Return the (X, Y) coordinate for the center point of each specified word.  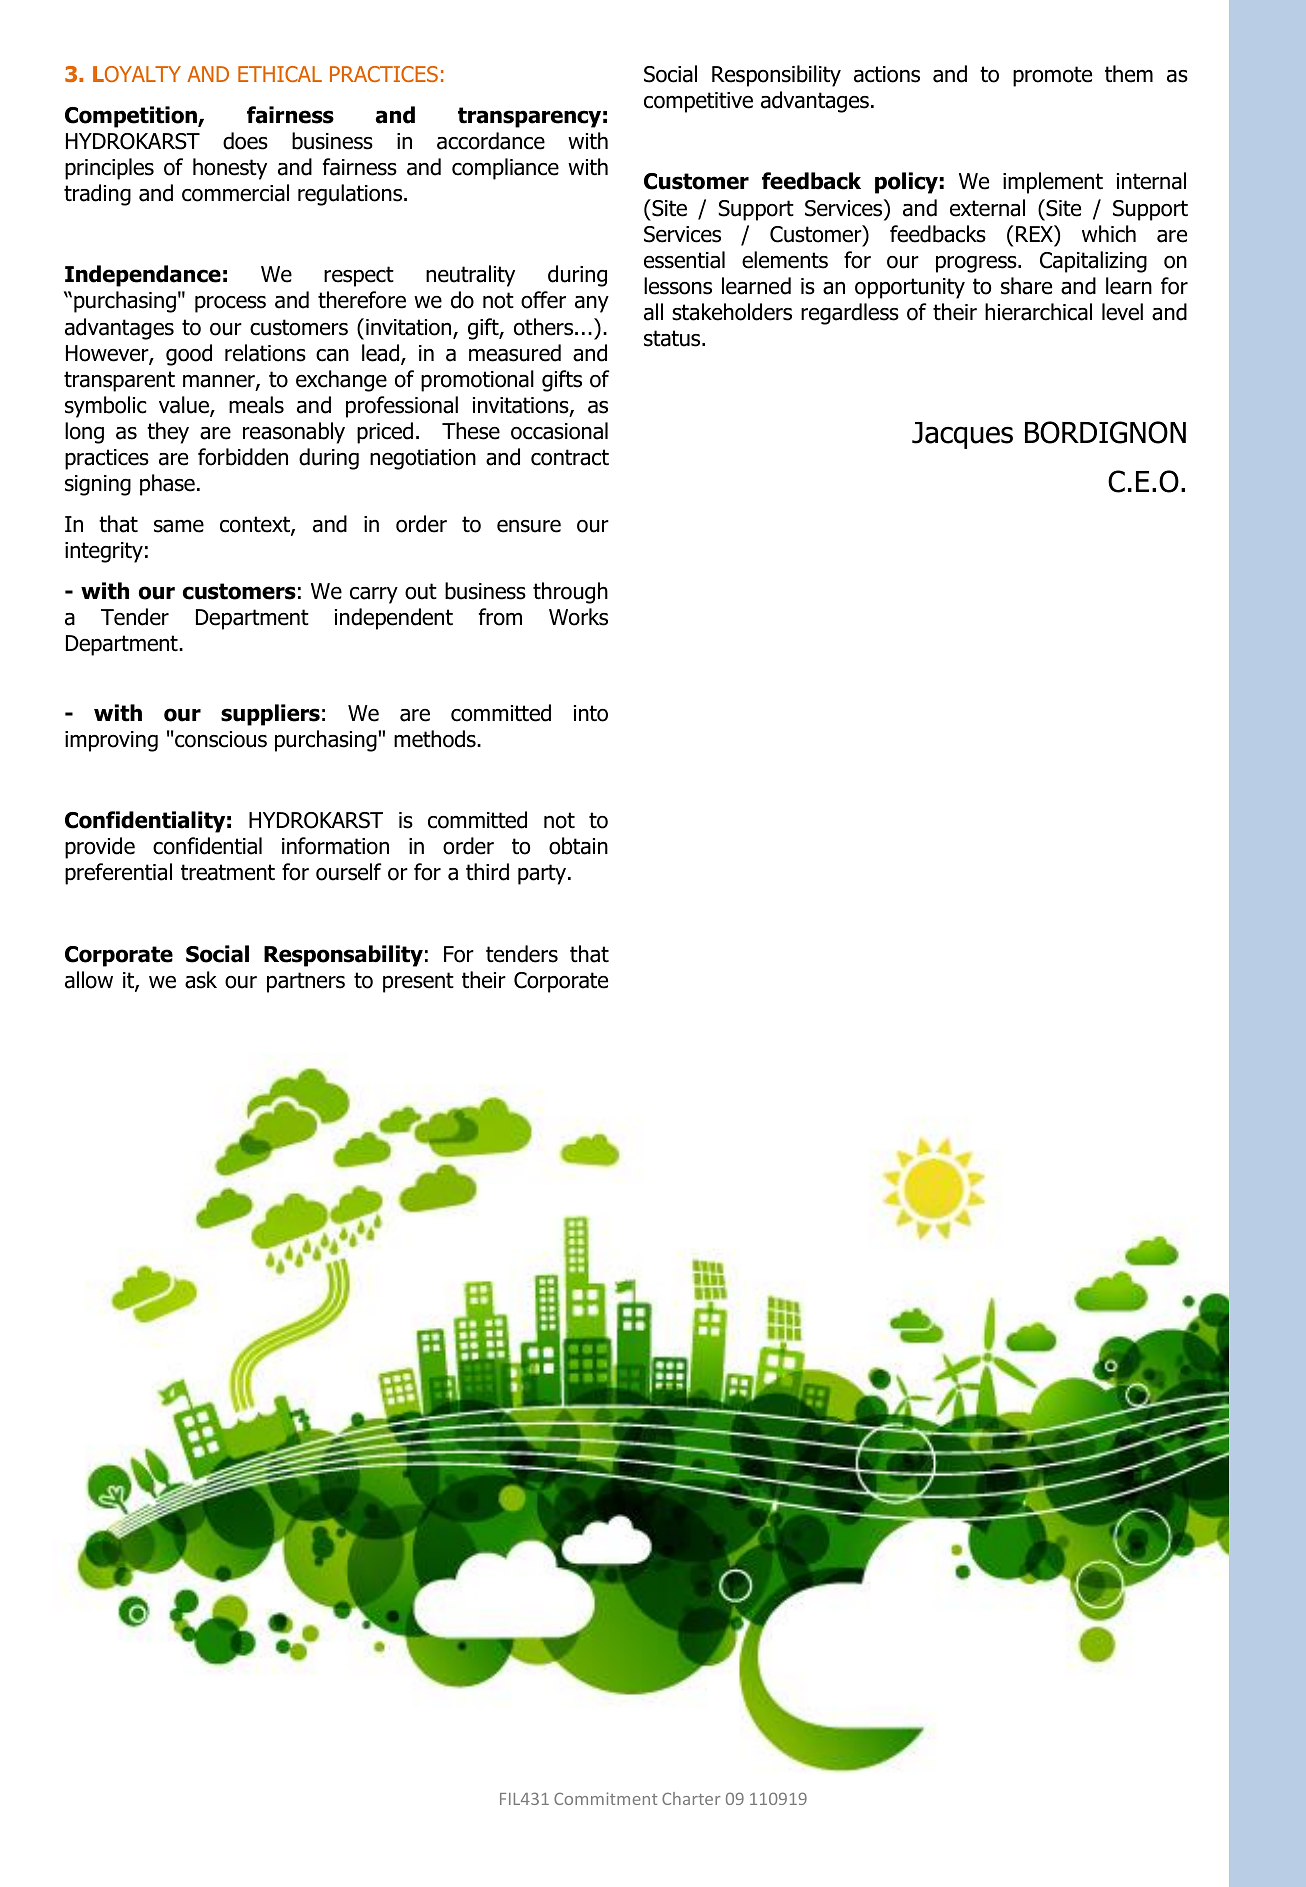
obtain (578, 846)
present (418, 982)
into (591, 713)
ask (201, 980)
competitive (698, 102)
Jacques (962, 435)
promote (1052, 76)
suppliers (270, 715)
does (245, 141)
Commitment (605, 1798)
